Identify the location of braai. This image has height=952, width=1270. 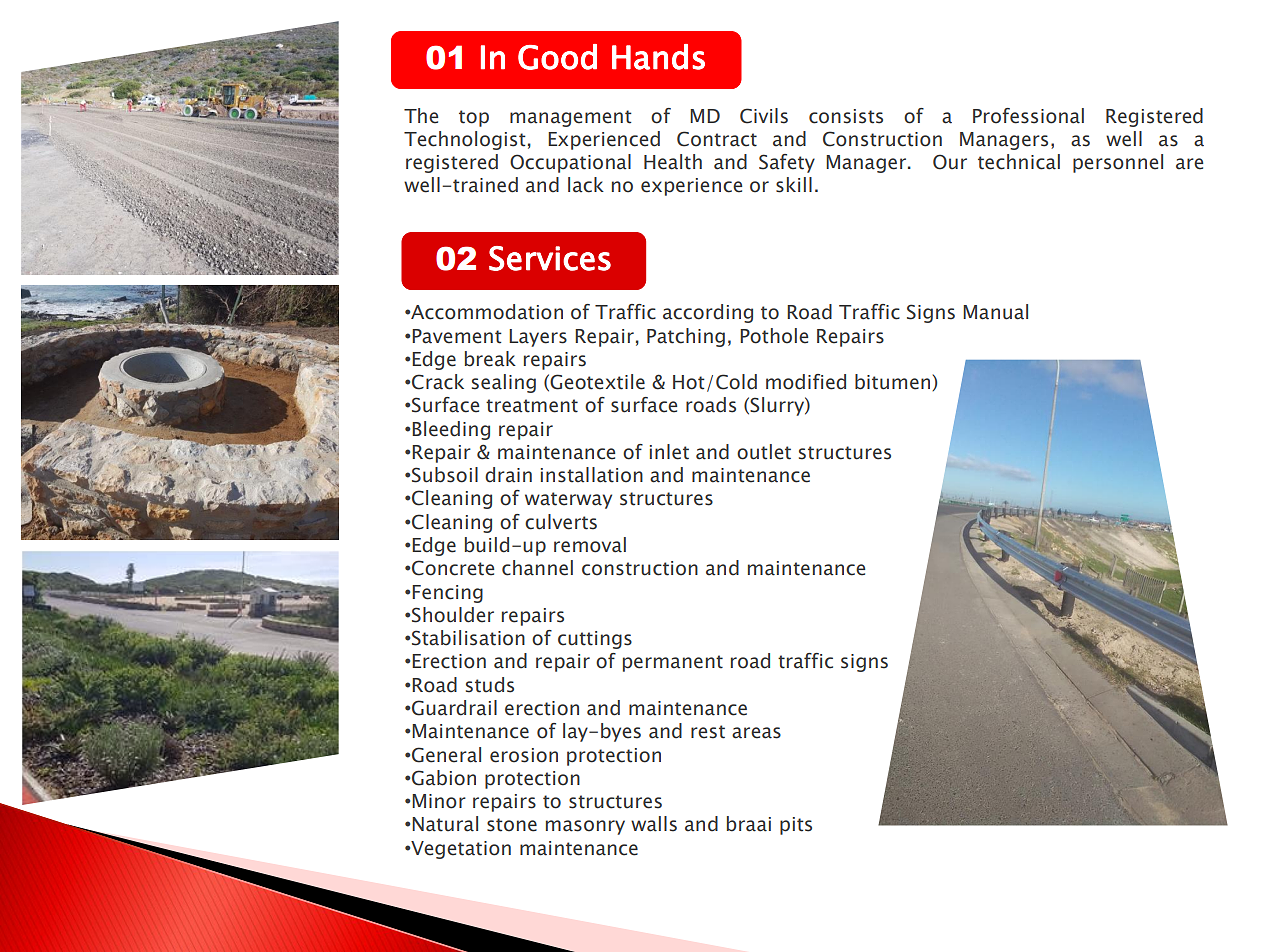
(749, 824).
